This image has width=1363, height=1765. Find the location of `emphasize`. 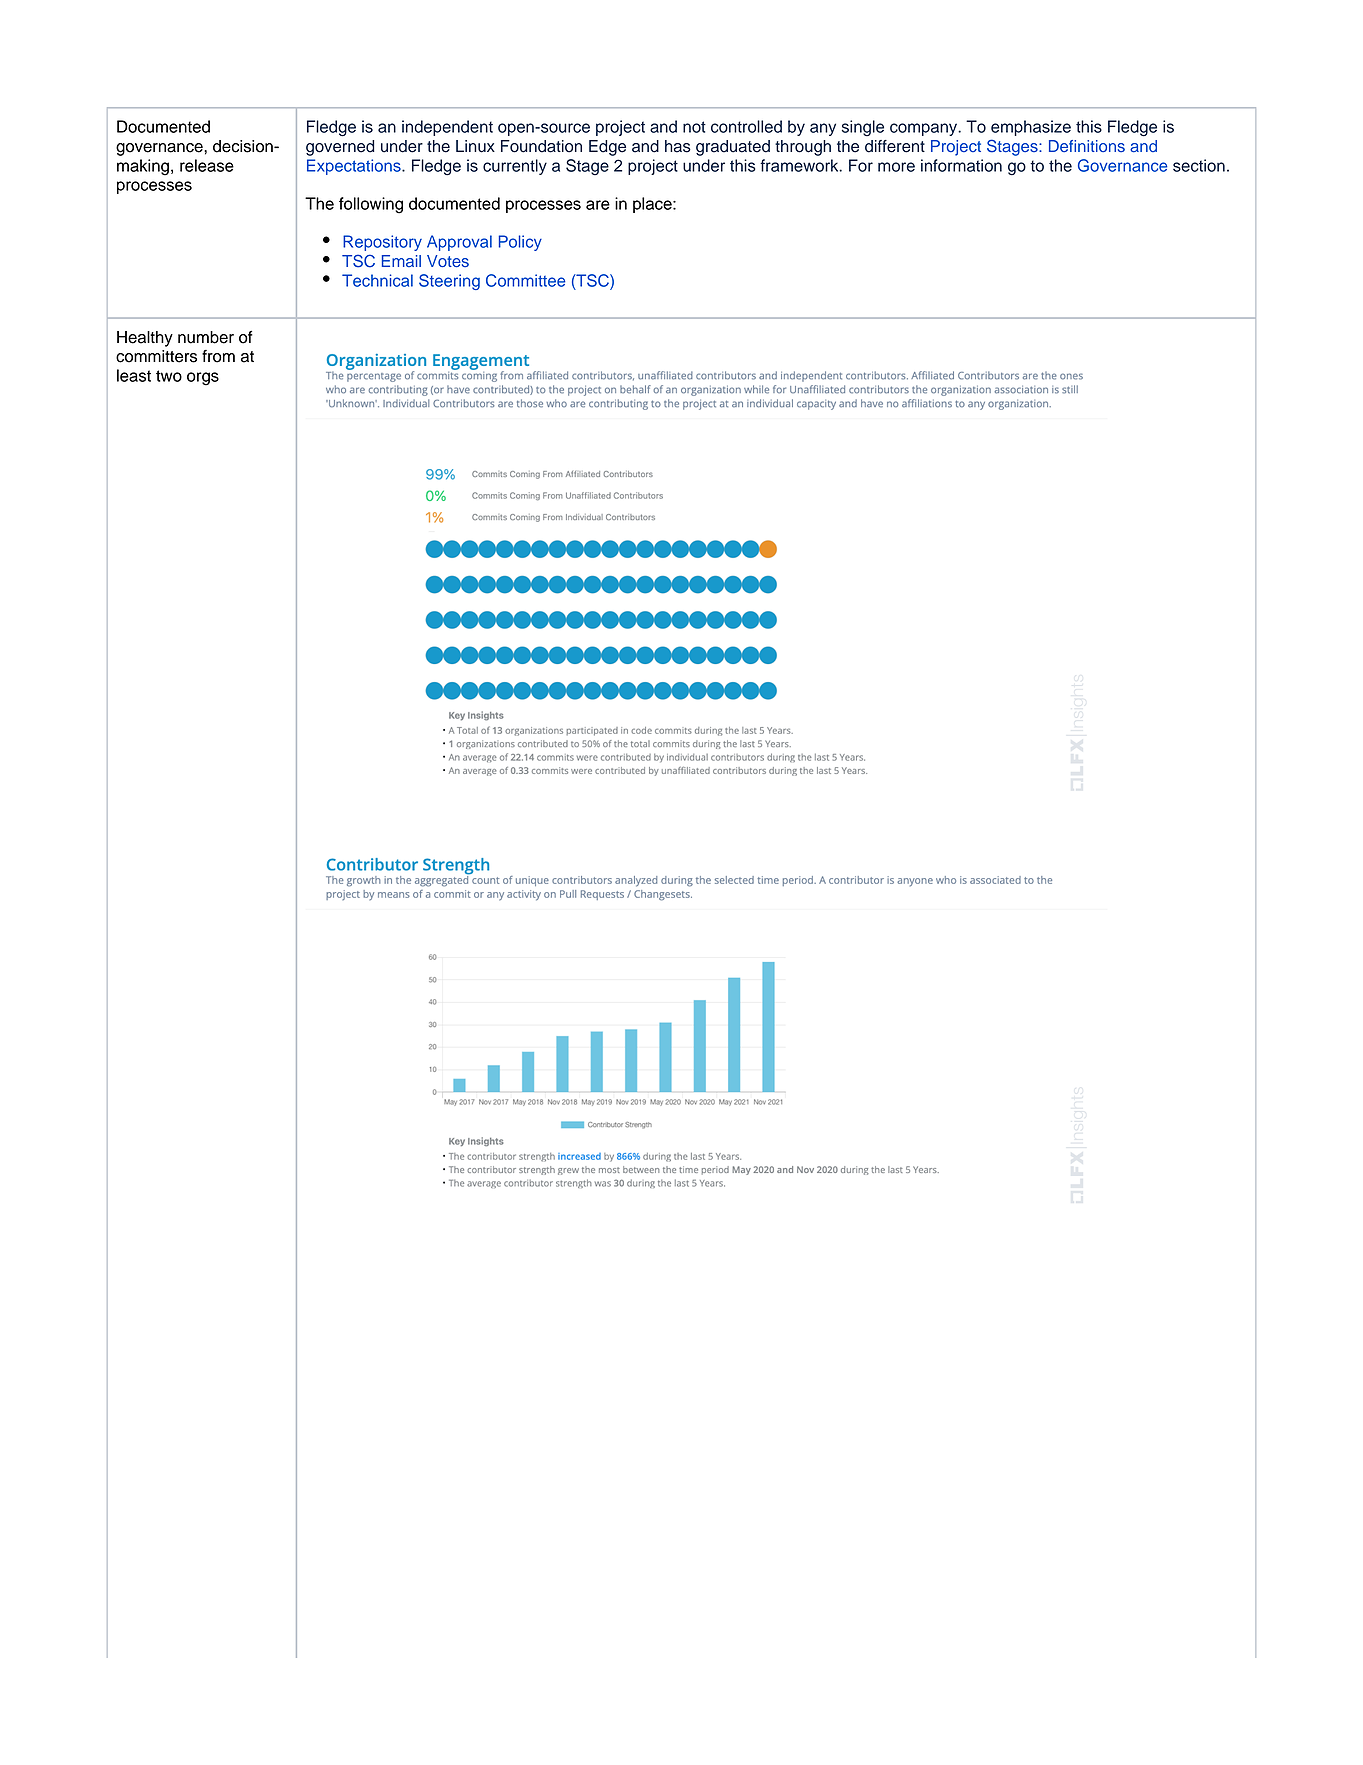

emphasize is located at coordinates (1031, 128).
